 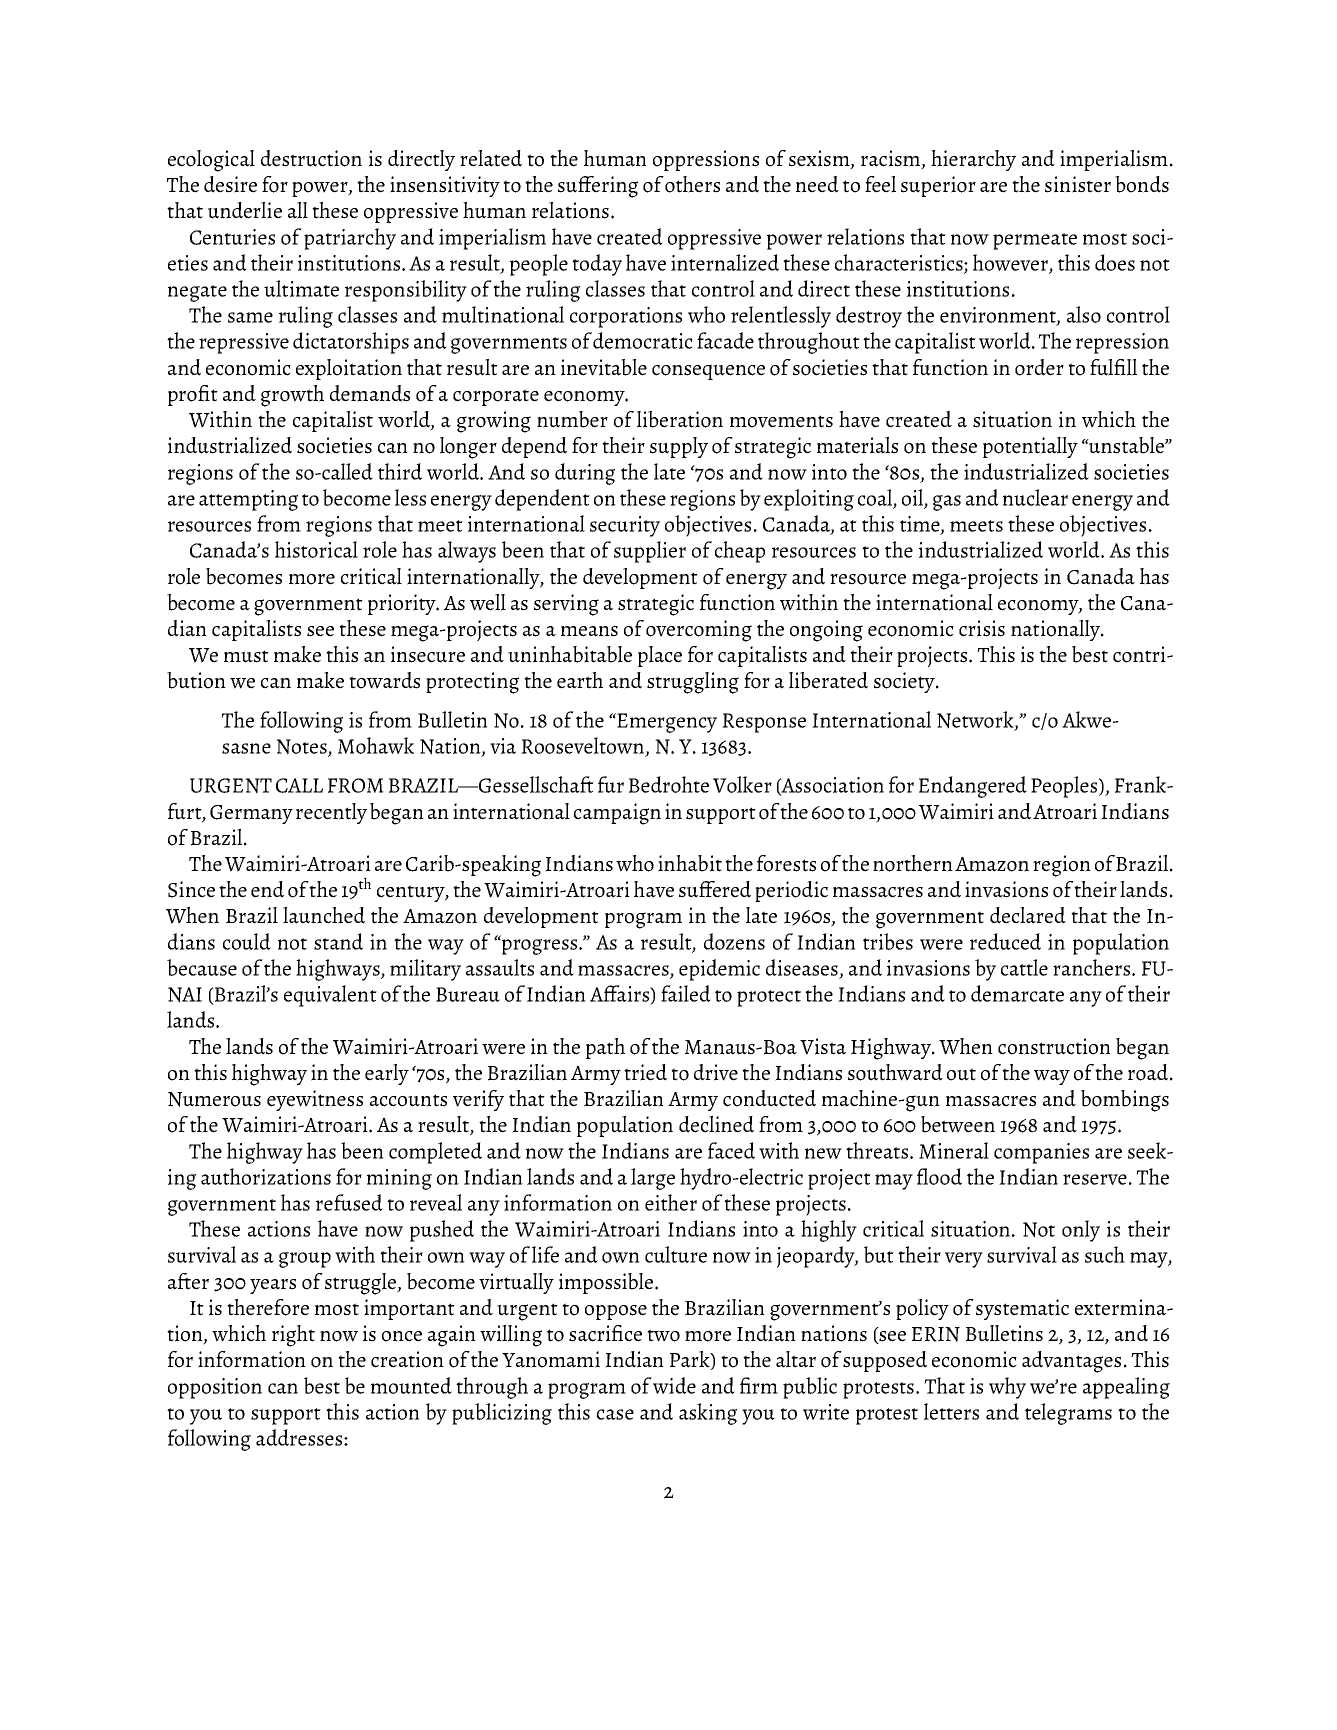 I want to click on demarcate, so click(x=1017, y=993).
